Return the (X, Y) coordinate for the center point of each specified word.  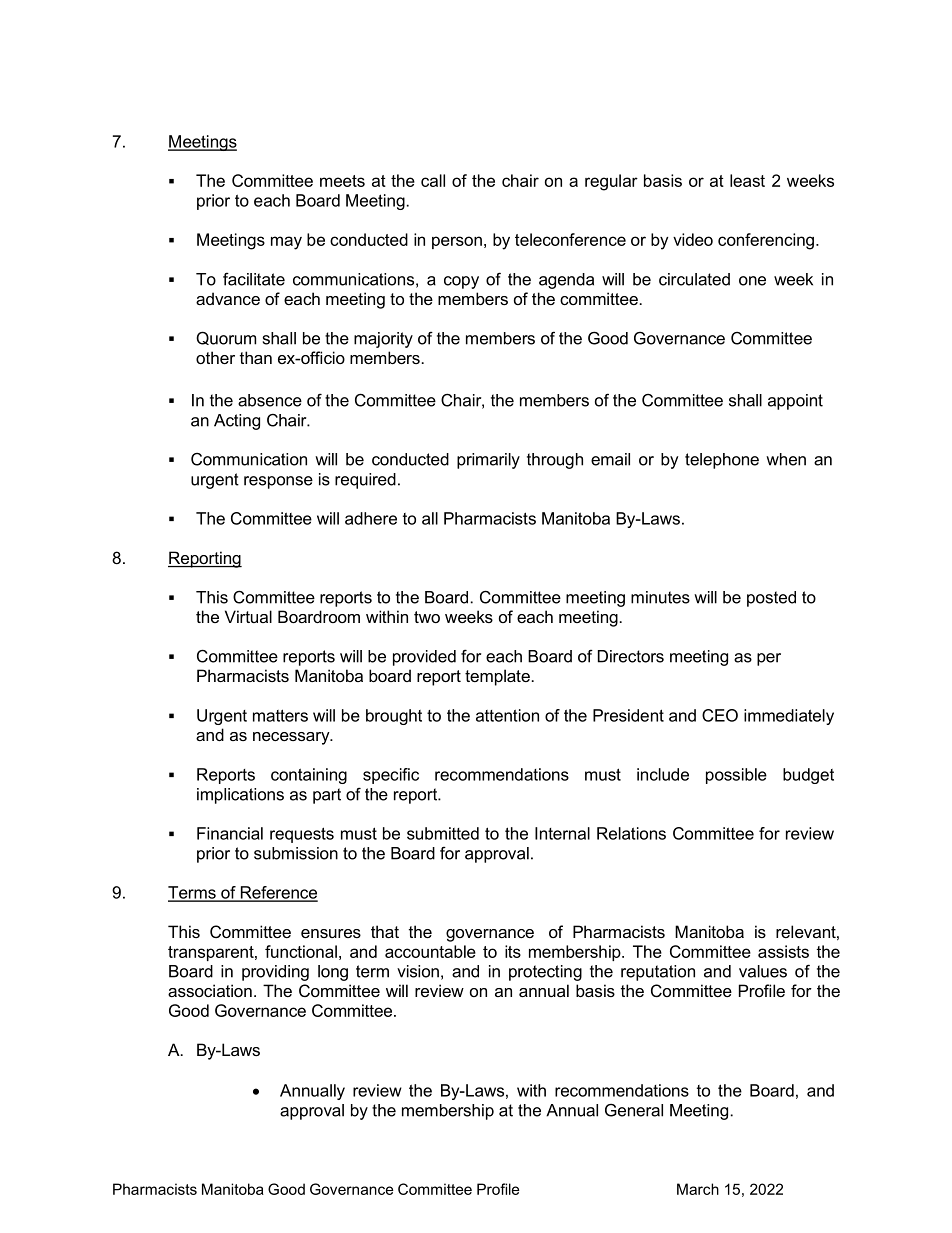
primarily (488, 461)
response (278, 482)
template (497, 677)
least (747, 180)
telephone (722, 461)
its (513, 951)
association (210, 990)
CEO (720, 715)
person (457, 242)
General (634, 1110)
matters (280, 715)
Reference (278, 893)
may (286, 243)
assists (783, 951)
